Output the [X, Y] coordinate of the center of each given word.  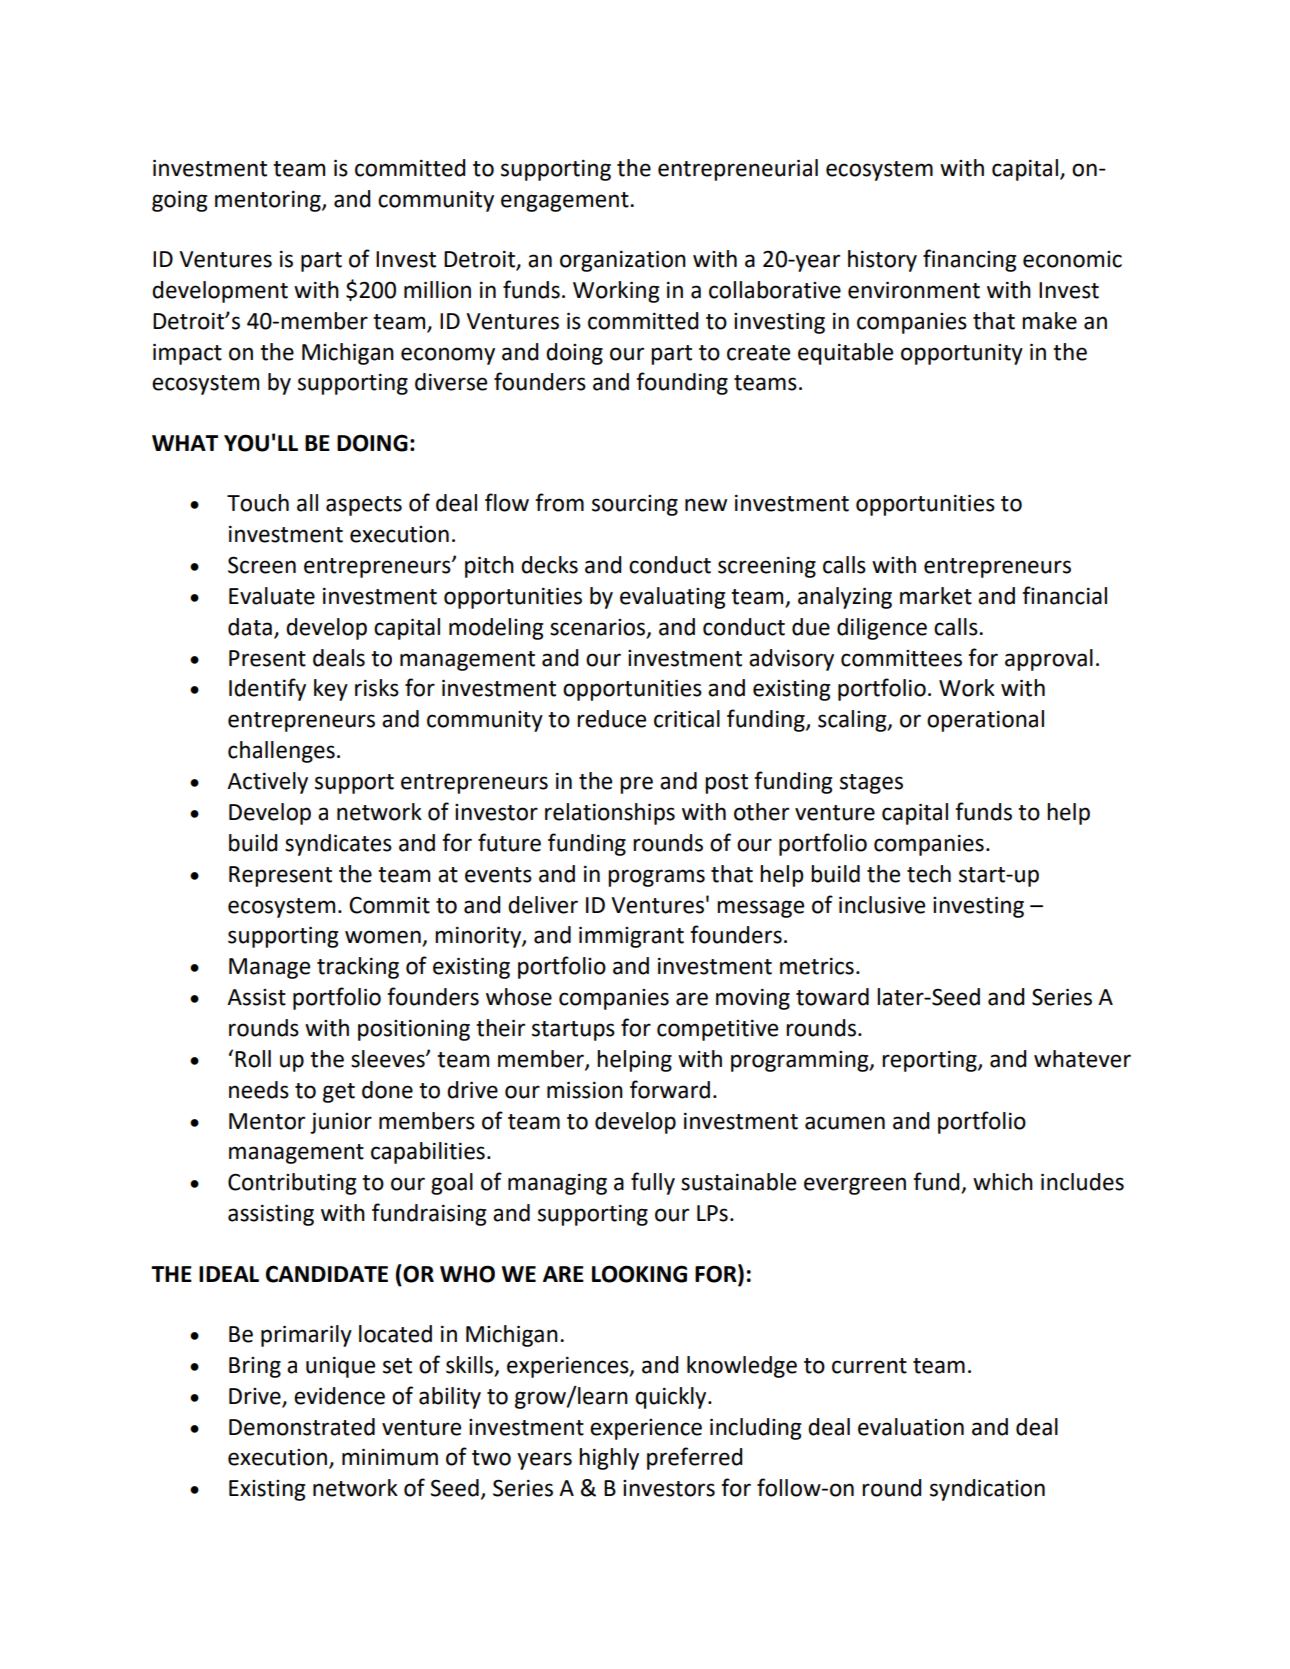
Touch [258, 503]
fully [653, 1183]
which [1003, 1182]
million [437, 290]
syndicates [338, 845]
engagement [566, 202]
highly [609, 1459]
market [936, 596]
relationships [610, 814]
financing [969, 260]
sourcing [635, 505]
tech [929, 874]
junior [341, 1123]
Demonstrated [302, 1427]
